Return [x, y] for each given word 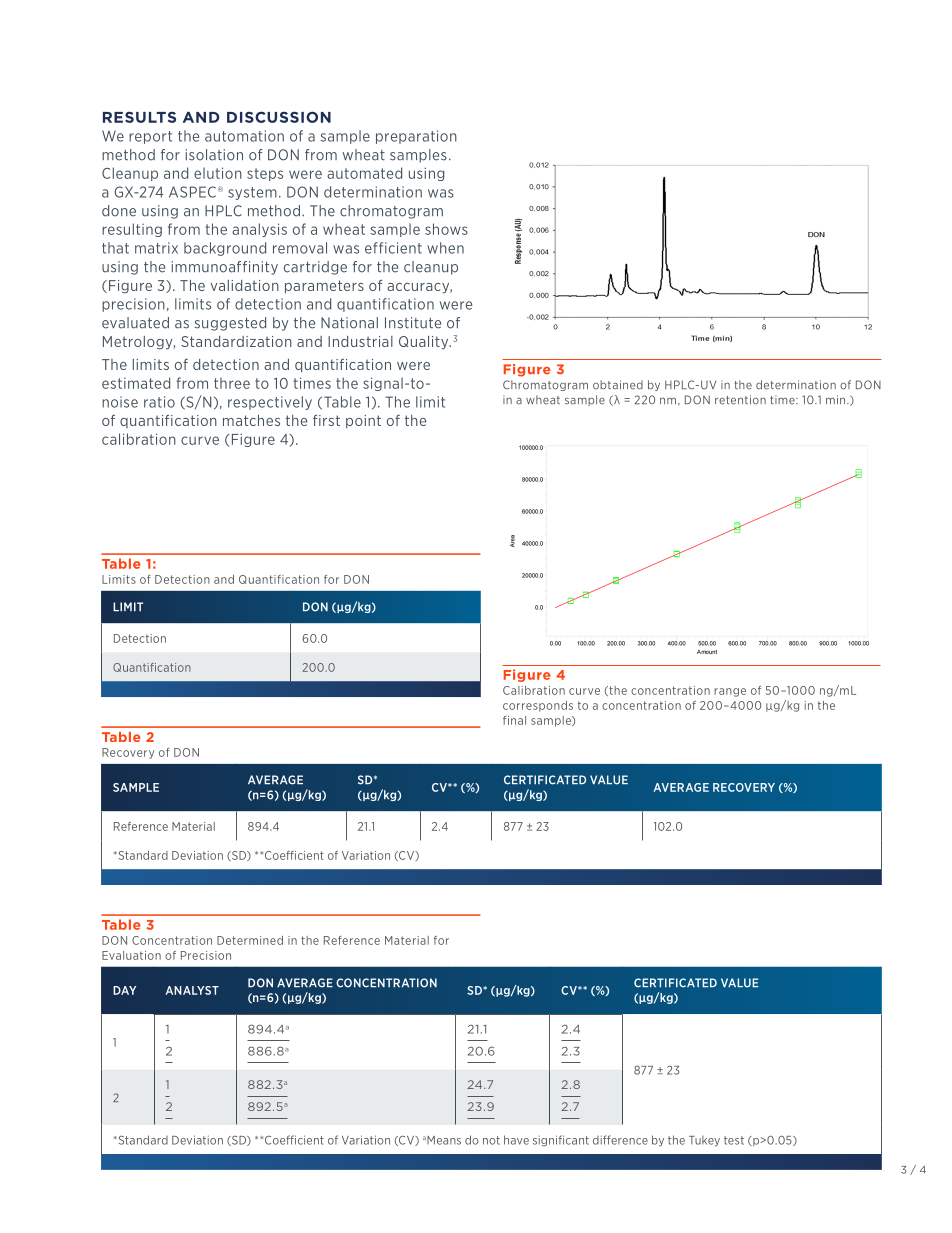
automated [364, 173]
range [730, 692]
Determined [250, 940]
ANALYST [192, 990]
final [514, 720]
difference [620, 1140]
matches [251, 420]
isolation [214, 155]
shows [446, 229]
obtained [618, 385]
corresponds [538, 706]
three [232, 383]
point [363, 421]
